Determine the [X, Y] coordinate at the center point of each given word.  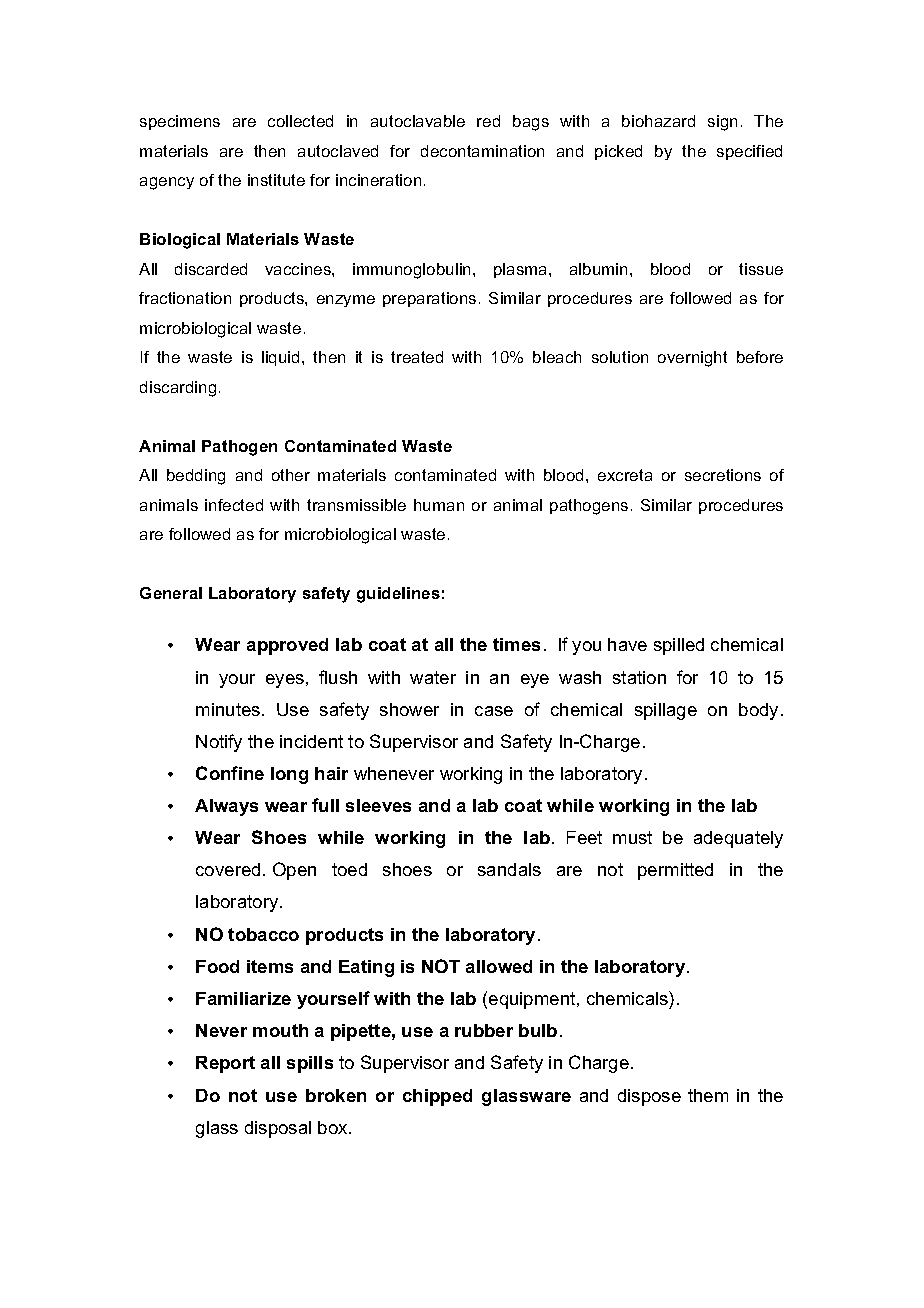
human [439, 505]
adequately [738, 839]
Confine [230, 773]
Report [225, 1064]
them [708, 1095]
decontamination [482, 151]
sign [722, 123]
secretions [723, 475]
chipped [437, 1097]
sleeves [378, 805]
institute [276, 180]
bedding [196, 477]
